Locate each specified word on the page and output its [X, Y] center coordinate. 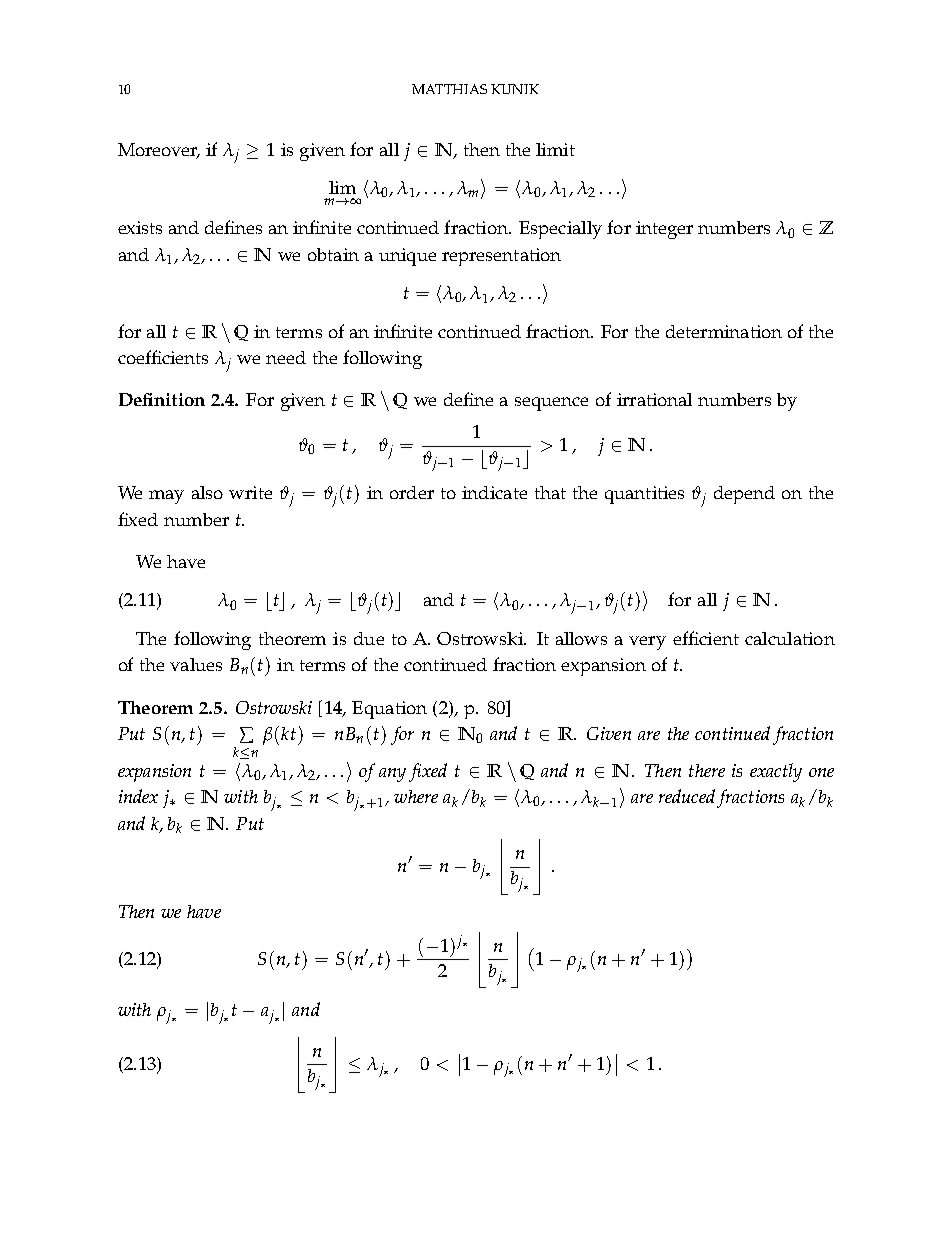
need [286, 357]
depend [744, 495]
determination [724, 331]
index [138, 796]
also [207, 492]
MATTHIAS [449, 89]
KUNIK [515, 89]
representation [501, 257]
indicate [494, 492]
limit [555, 149]
